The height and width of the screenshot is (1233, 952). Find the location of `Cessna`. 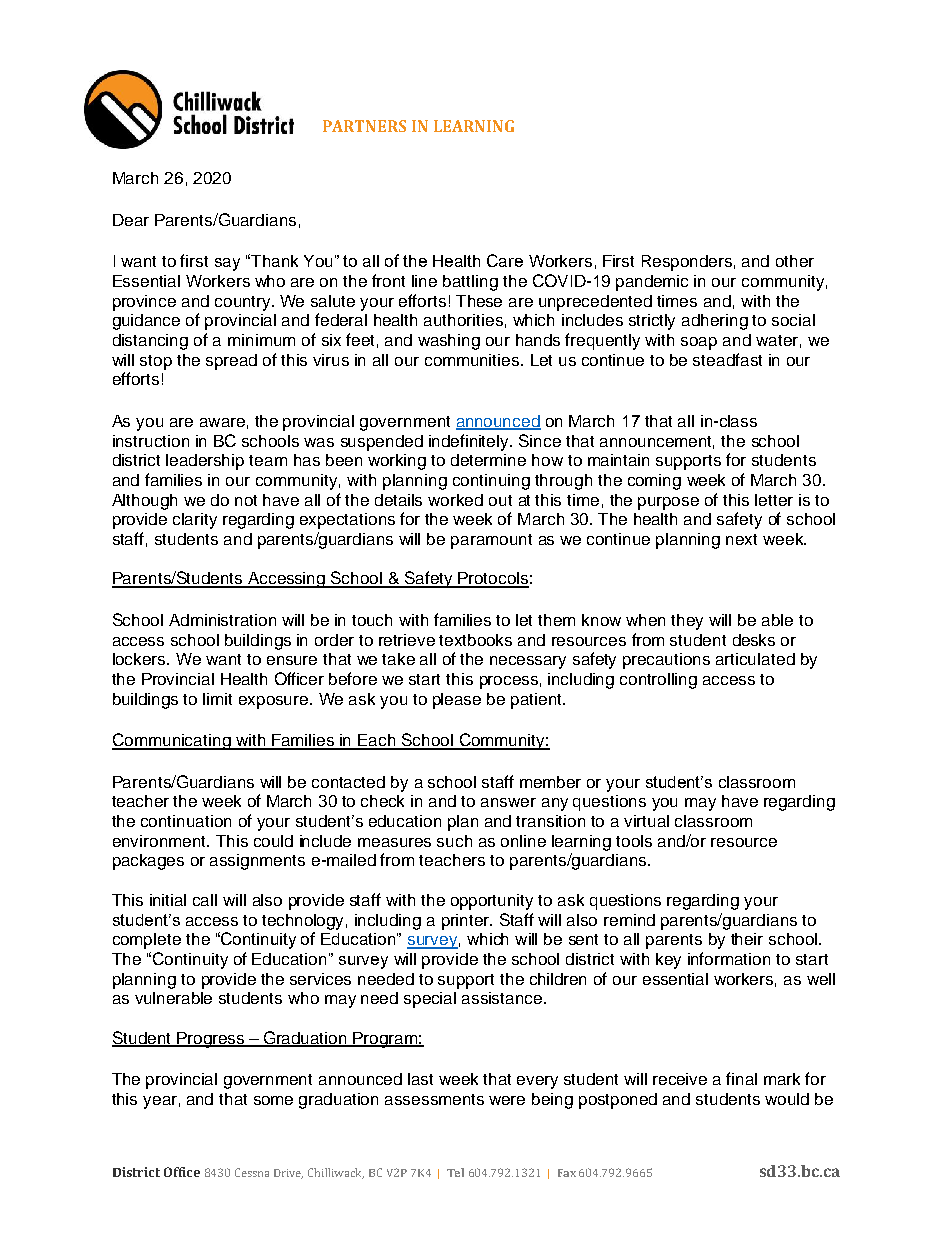

Cessna is located at coordinates (252, 1172).
